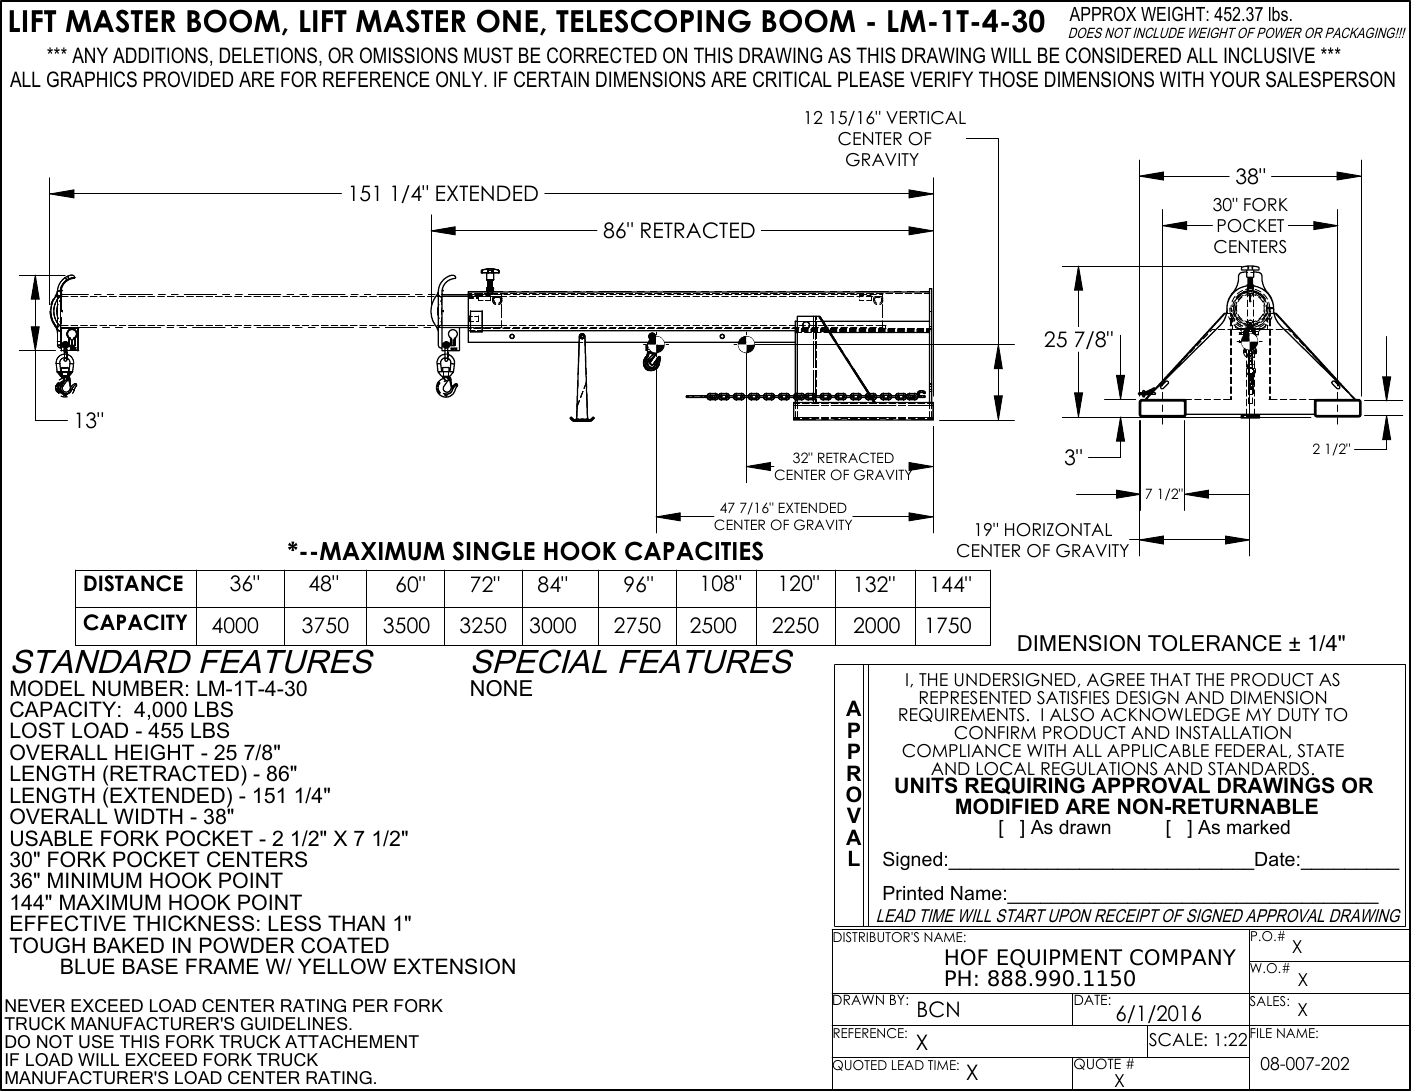 The image size is (1413, 1092). What do you see at coordinates (1183, 957) in the image?
I see `COMPANY` at bounding box center [1183, 957].
